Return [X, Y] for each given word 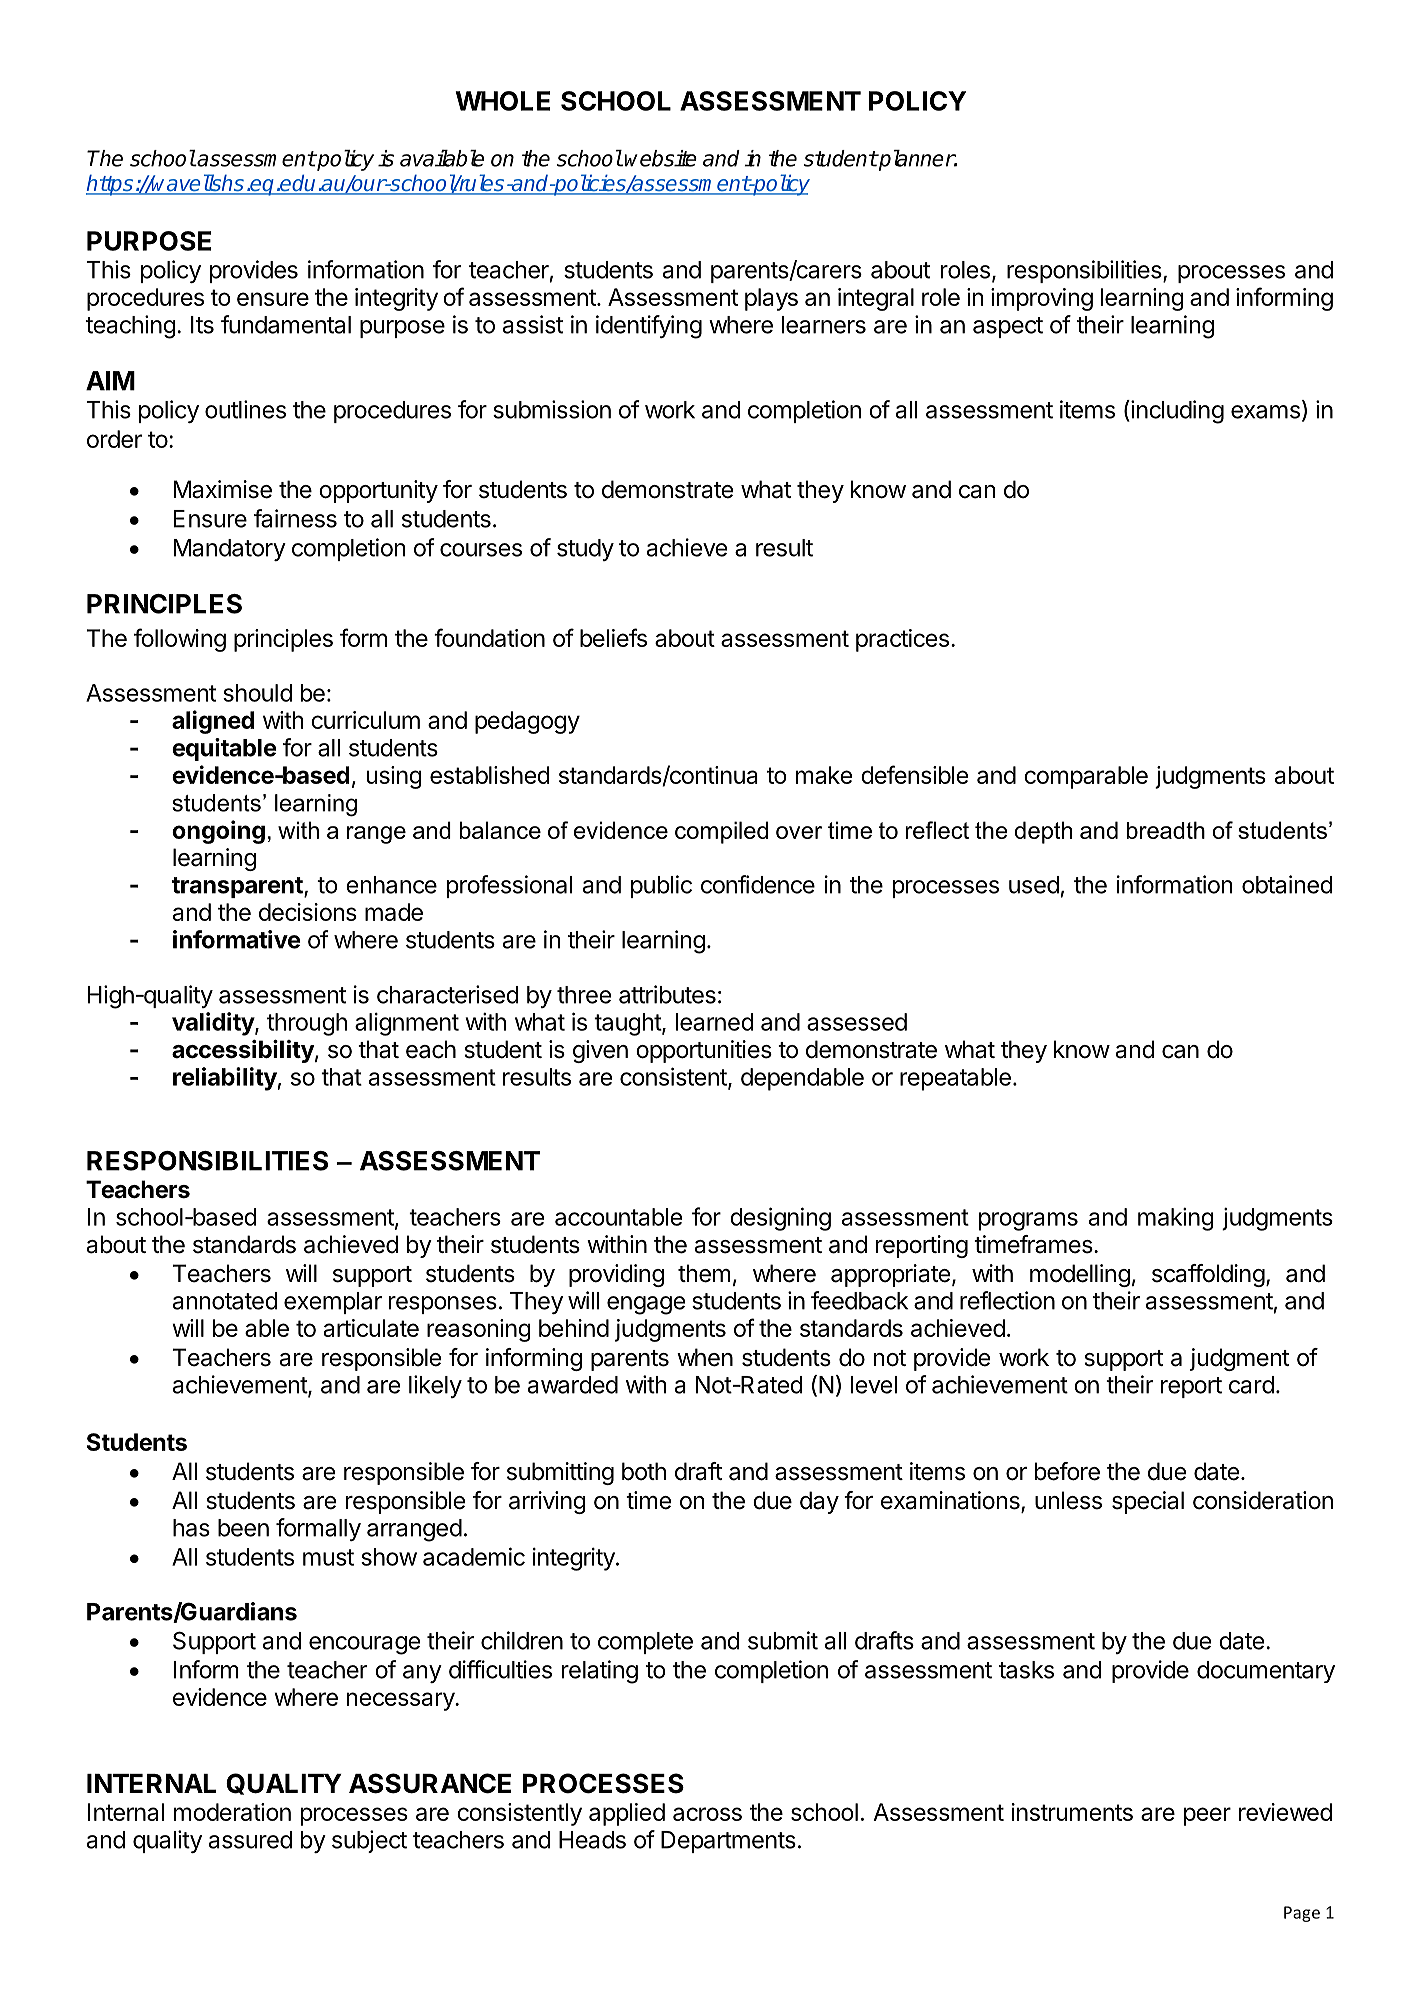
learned [715, 1022]
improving [1042, 299]
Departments [728, 1842]
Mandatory [230, 550]
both [644, 1471]
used [1034, 885]
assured [250, 1840]
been [243, 1528]
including [1176, 412]
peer [1207, 1816]
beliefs [613, 637]
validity [214, 1024]
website [660, 158]
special [1148, 1502]
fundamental [286, 324]
